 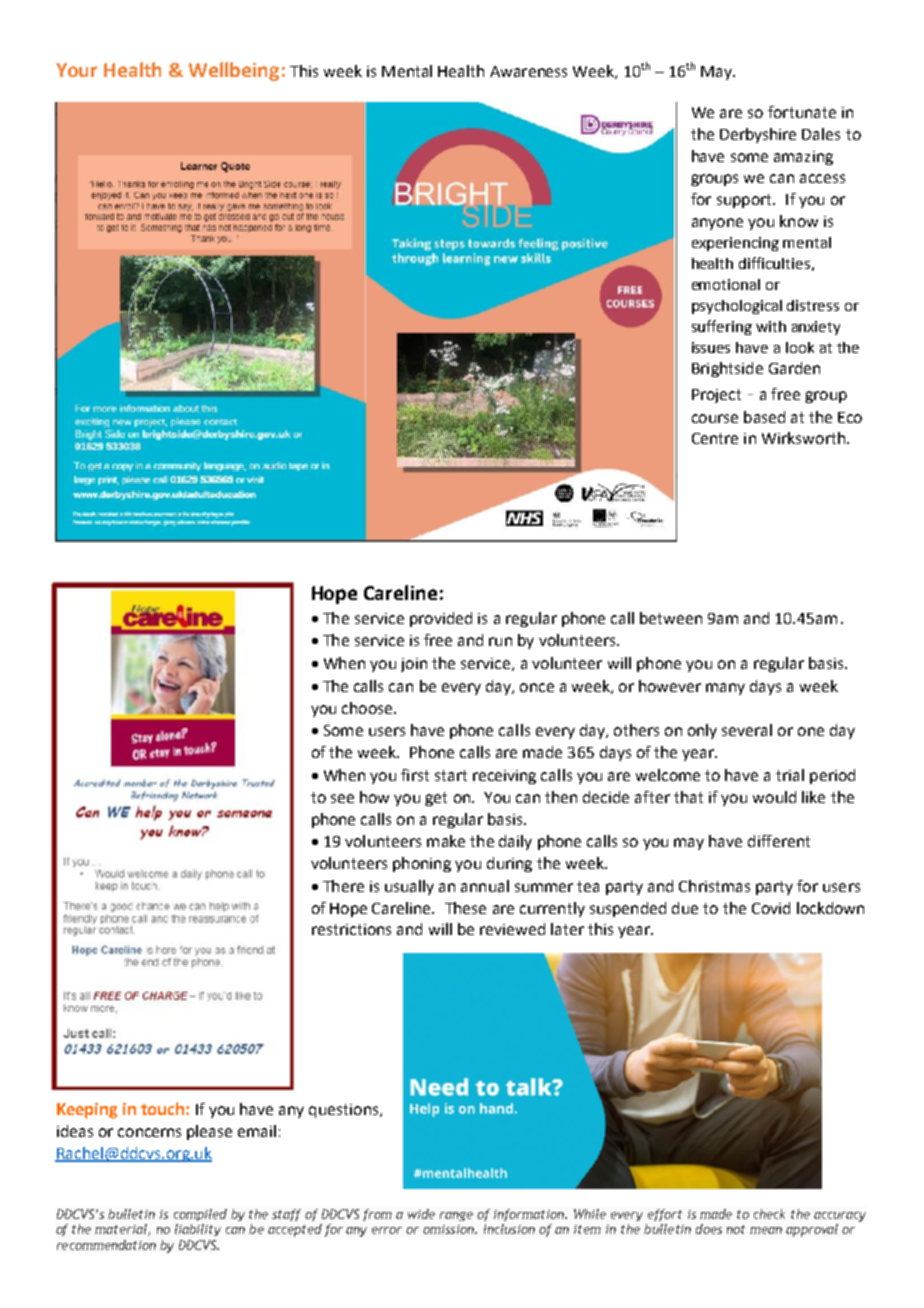 I want to click on many, so click(x=725, y=689).
